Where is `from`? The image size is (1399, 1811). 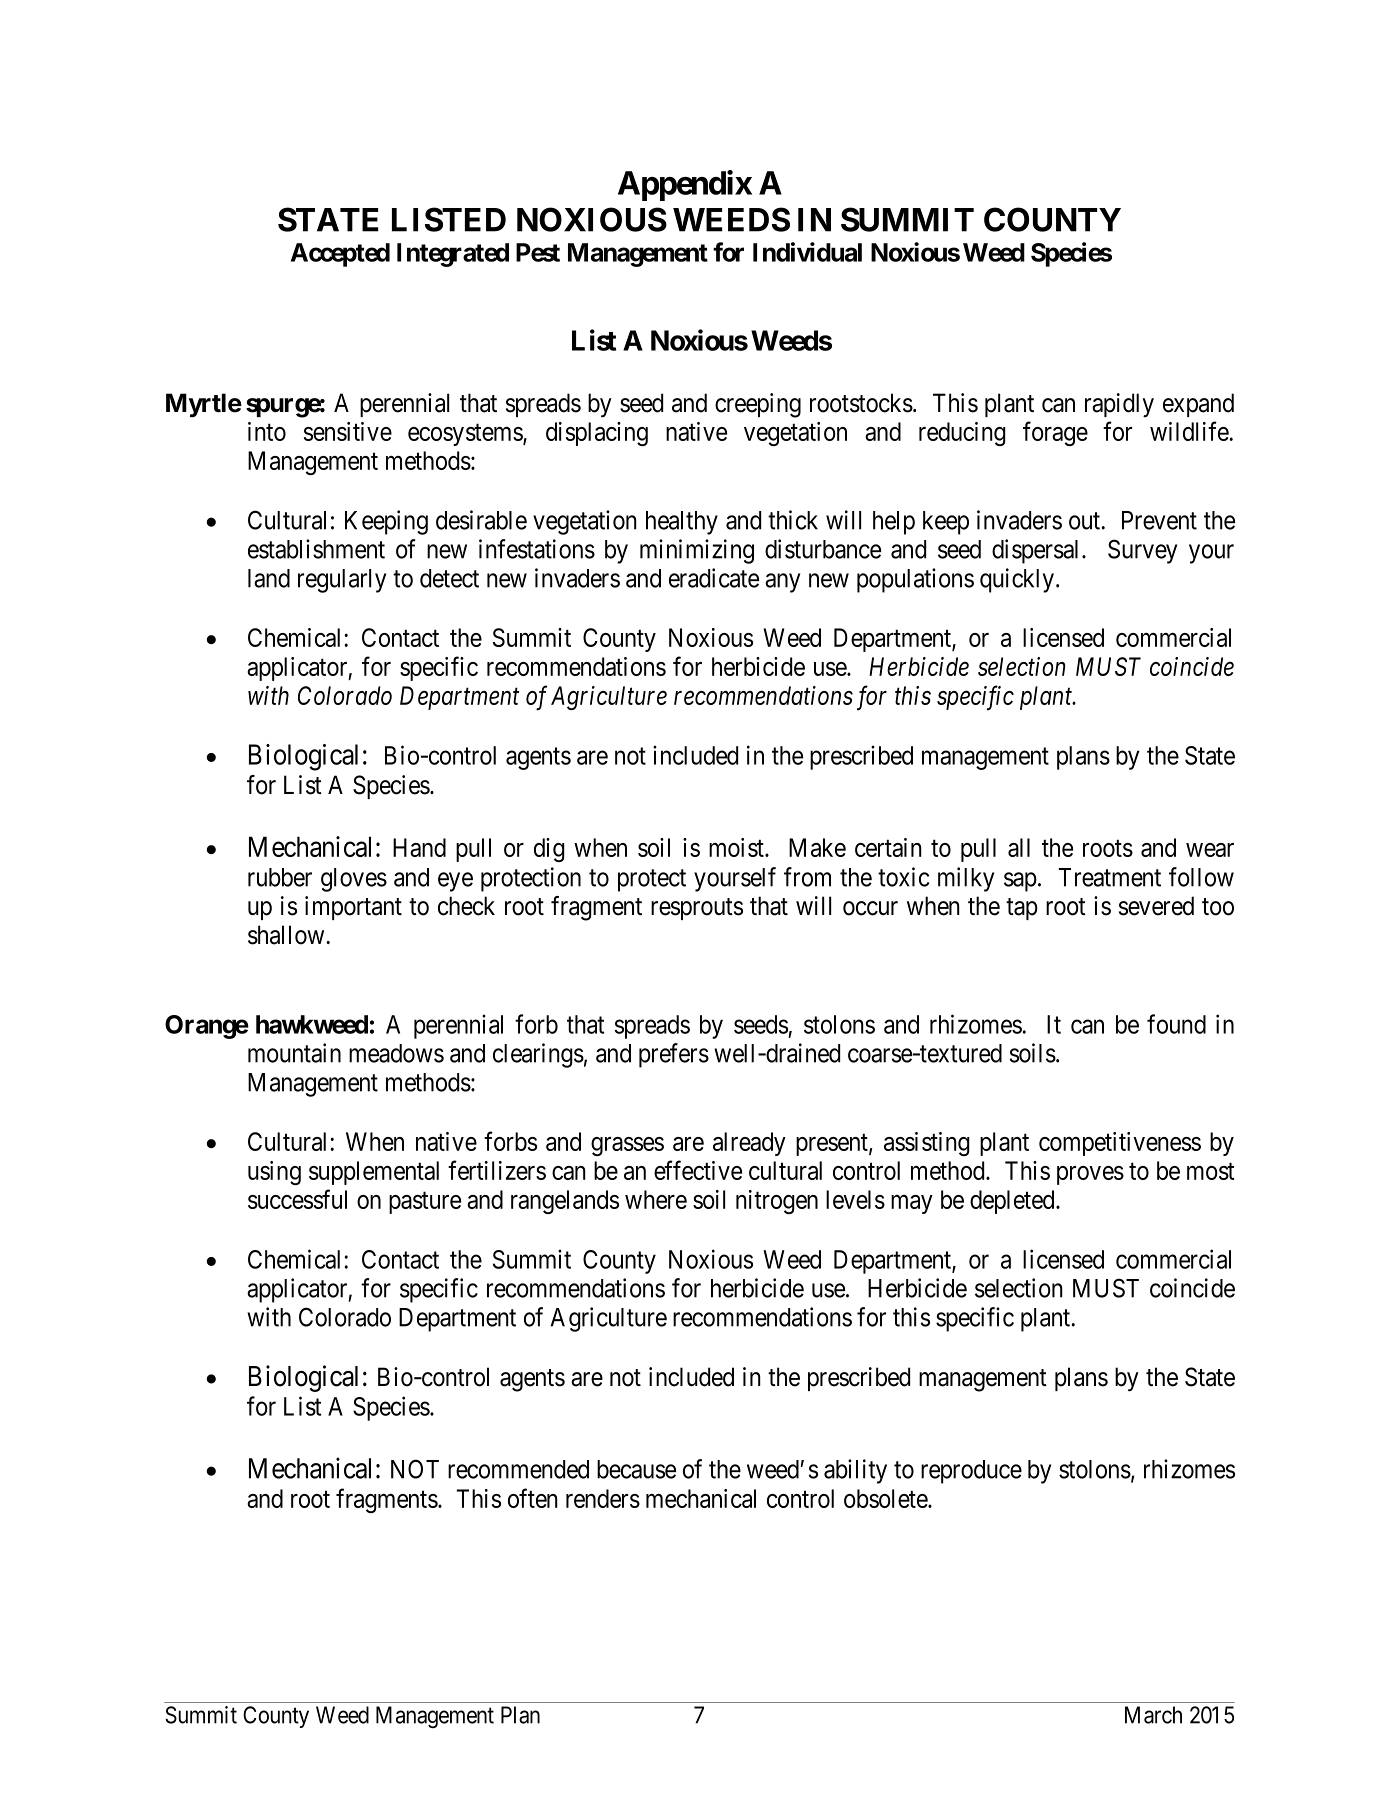 from is located at coordinates (807, 877).
